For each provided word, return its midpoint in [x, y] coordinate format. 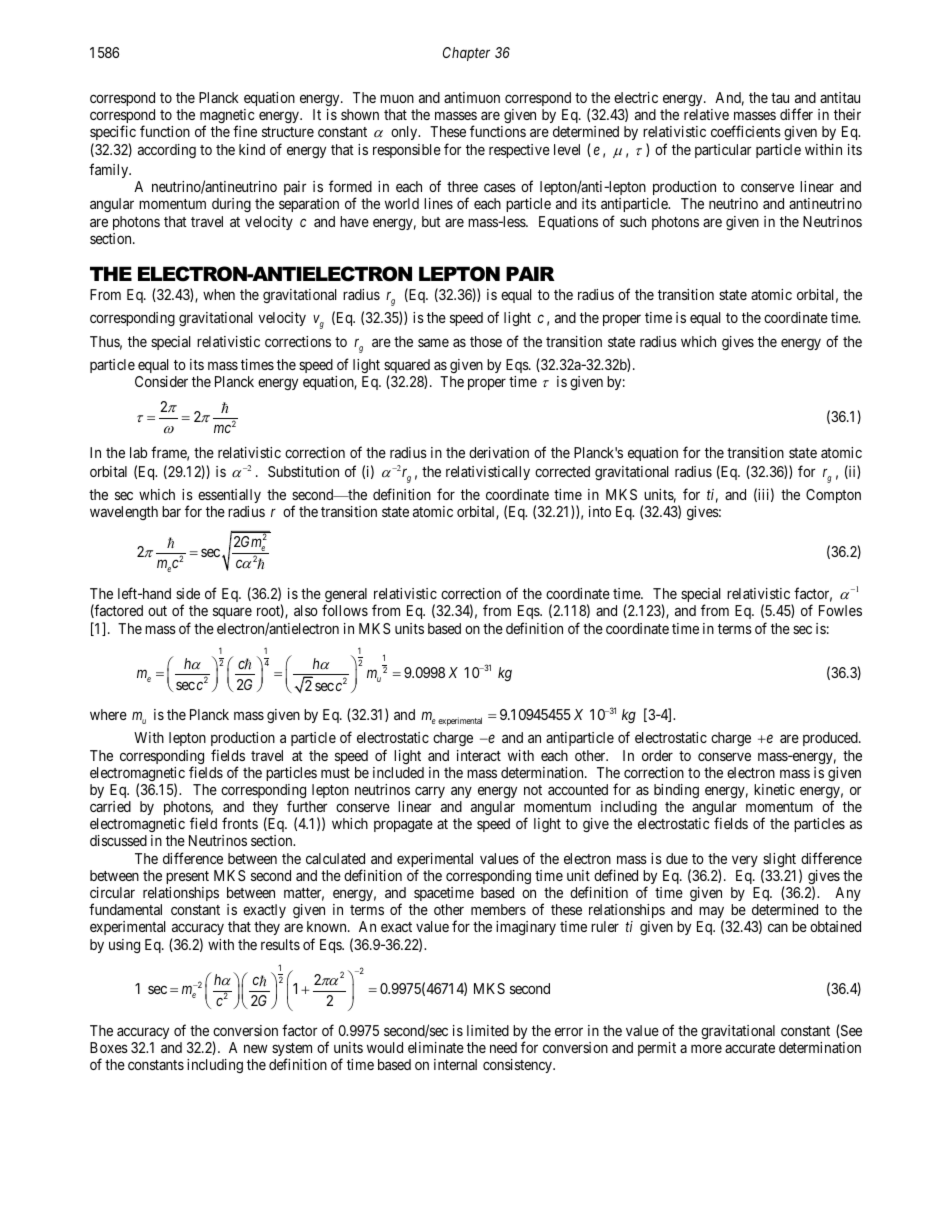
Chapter [466, 54]
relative [706, 114]
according [167, 151]
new [256, 1048]
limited [488, 1030]
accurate [750, 1048]
